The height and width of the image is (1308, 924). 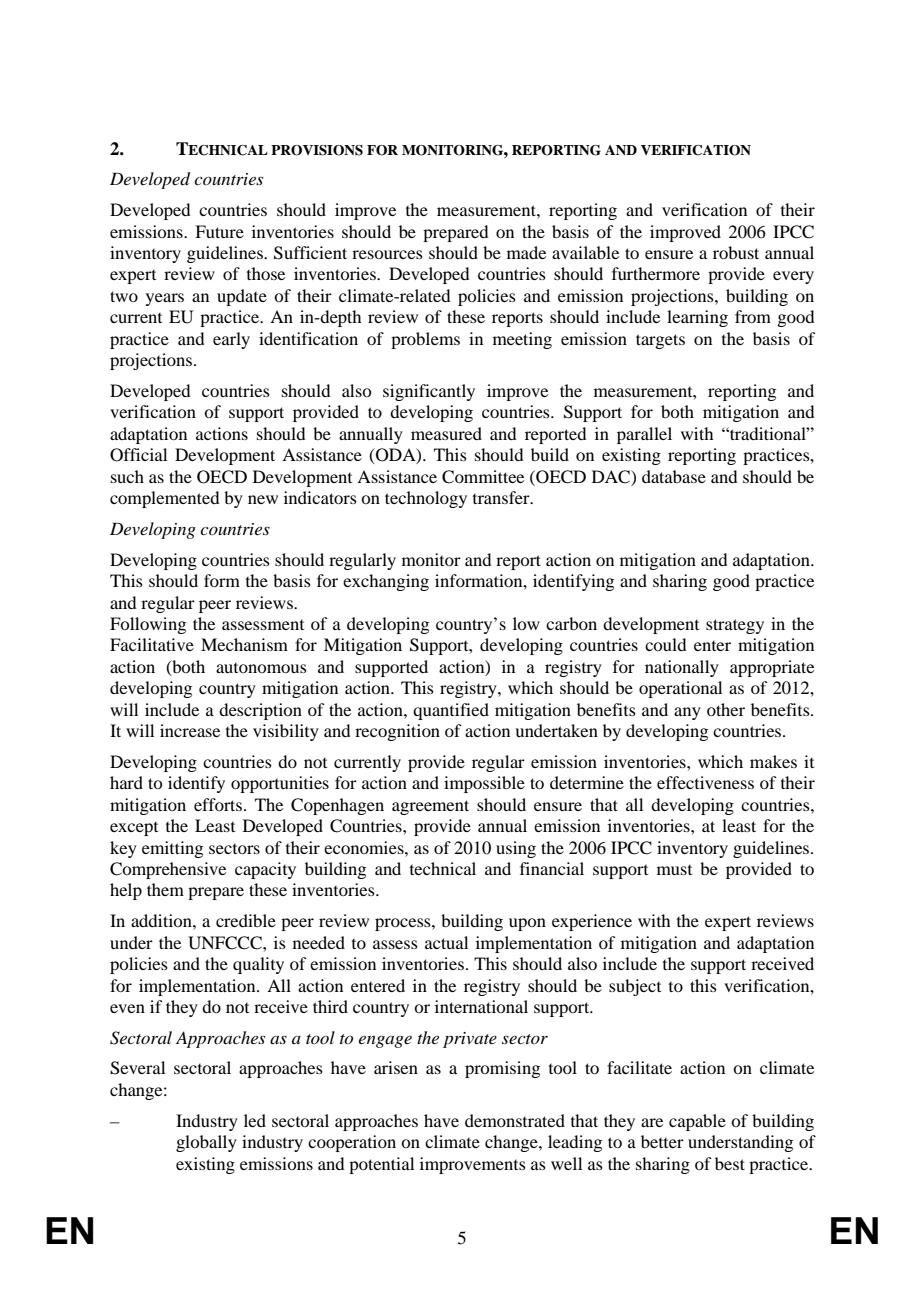 What do you see at coordinates (206, 1143) in the image?
I see `globally` at bounding box center [206, 1143].
